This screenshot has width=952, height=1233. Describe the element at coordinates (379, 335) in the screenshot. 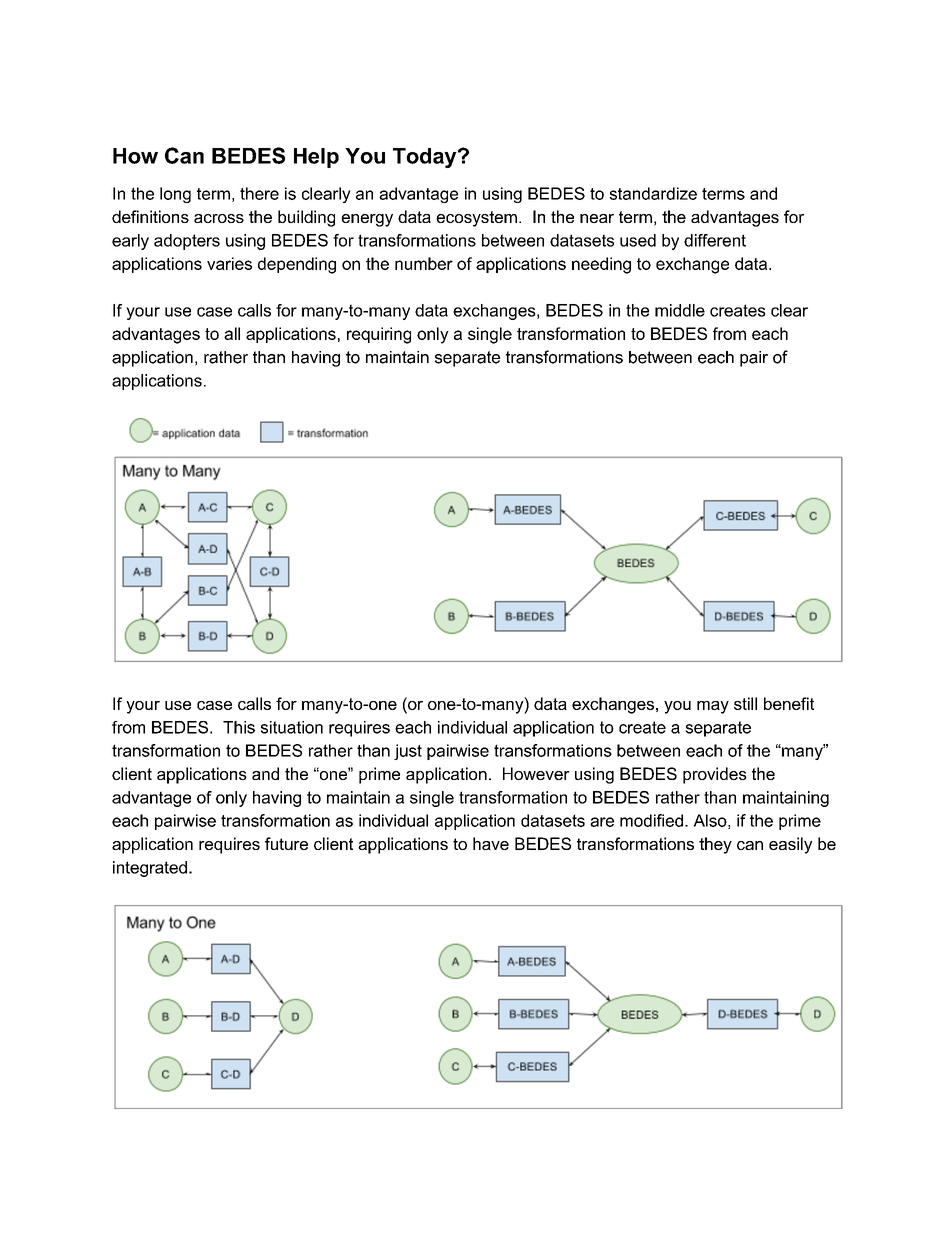

I see `requiring` at that location.
